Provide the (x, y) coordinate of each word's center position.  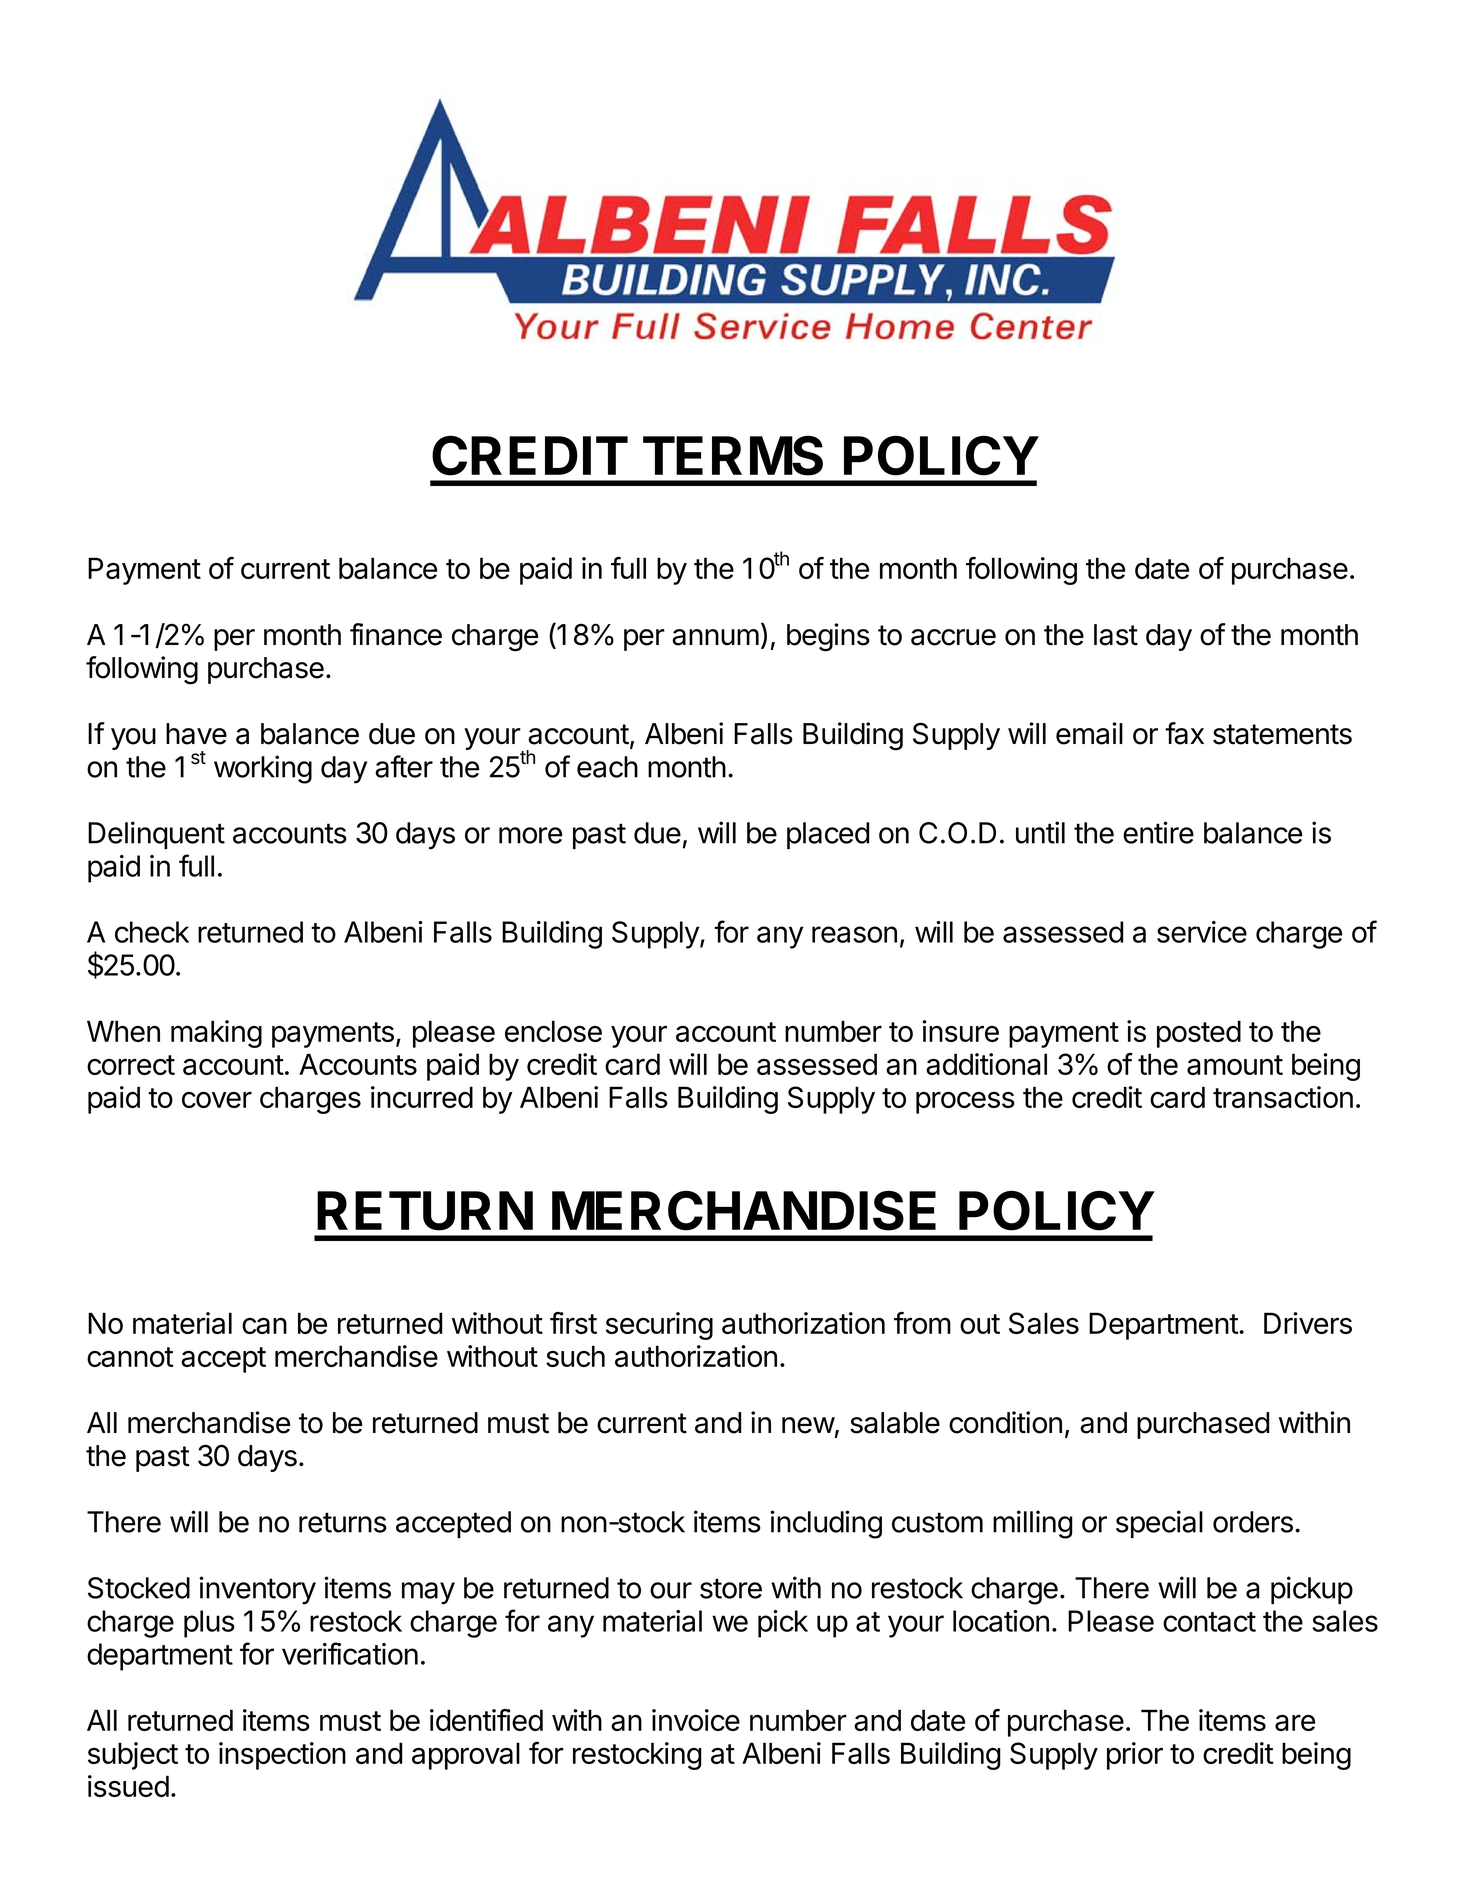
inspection (282, 1756)
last (1116, 635)
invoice (696, 1720)
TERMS (733, 456)
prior (1135, 1756)
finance (396, 634)
